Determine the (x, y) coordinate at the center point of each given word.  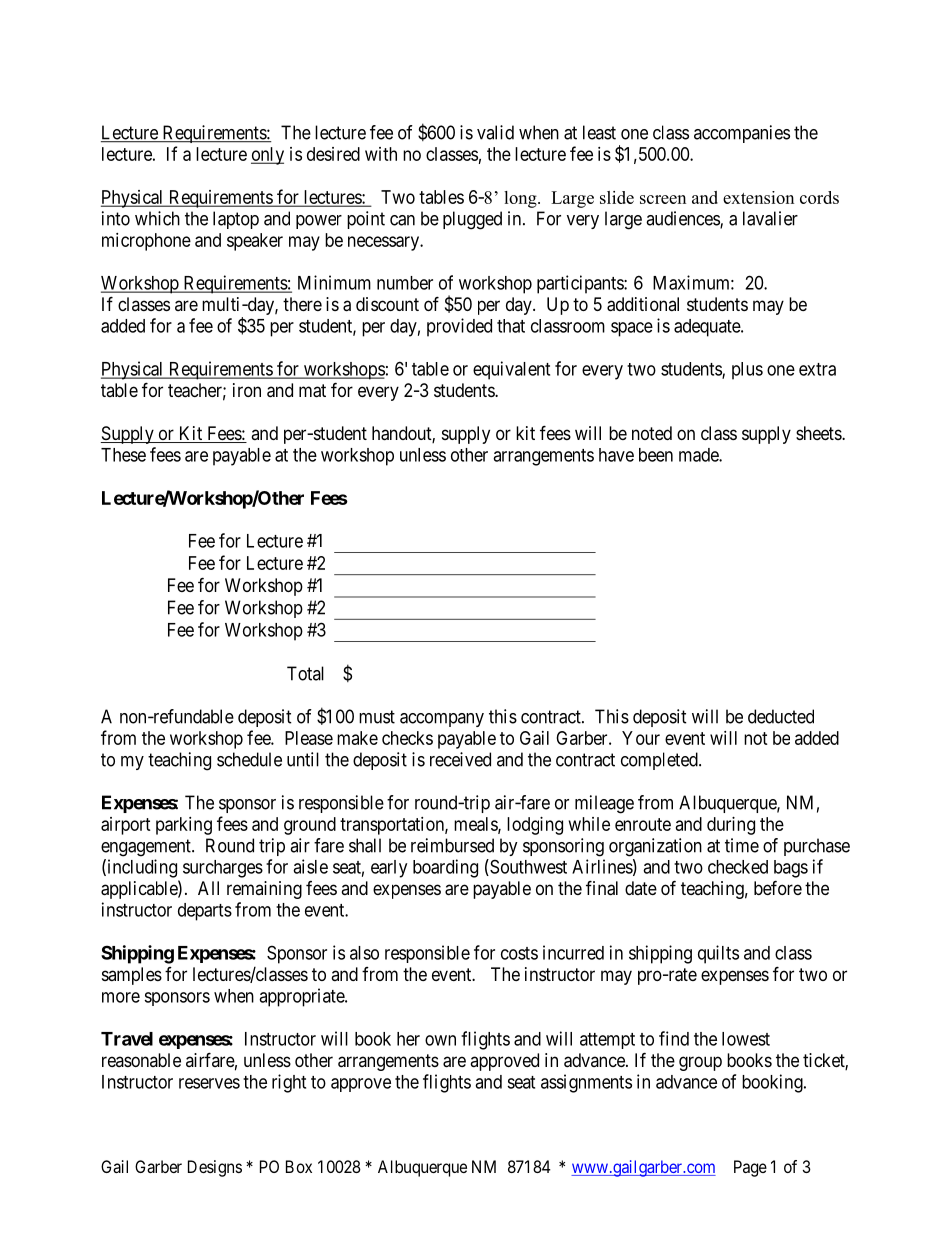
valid (495, 132)
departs (205, 912)
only (267, 156)
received (460, 759)
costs (519, 953)
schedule (249, 759)
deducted (781, 716)
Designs (215, 1168)
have (616, 455)
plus (747, 371)
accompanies (742, 134)
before (778, 887)
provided (459, 327)
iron (247, 390)
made (699, 455)
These (123, 455)
